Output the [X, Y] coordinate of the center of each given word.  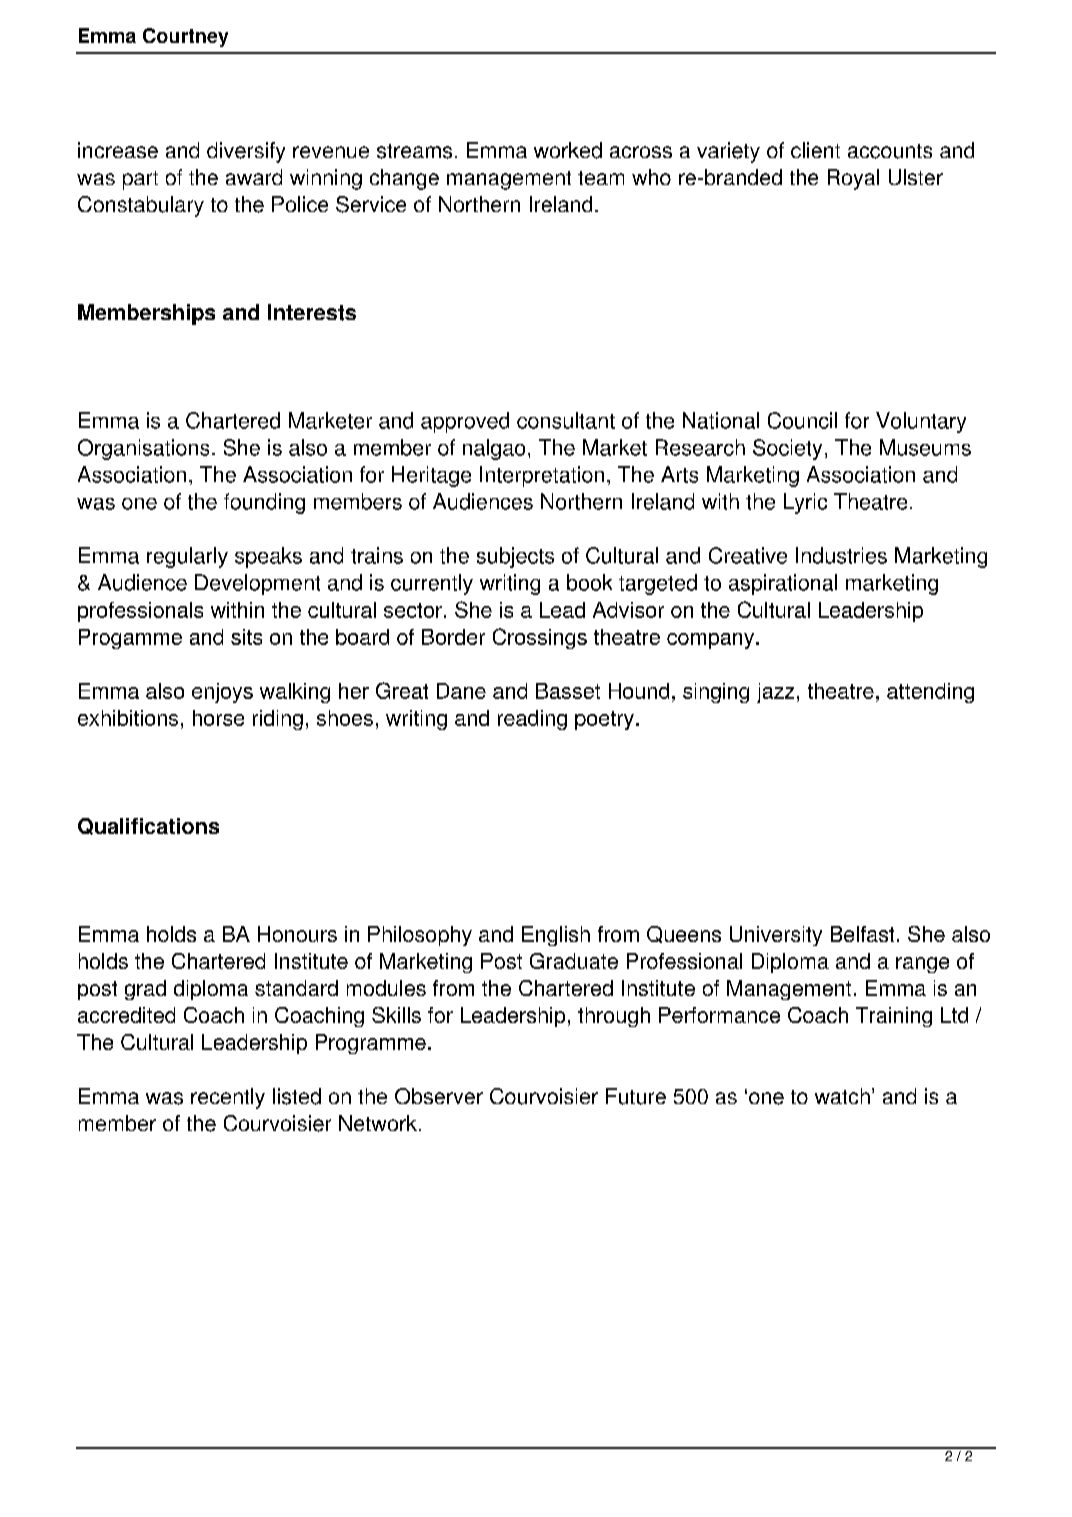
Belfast [862, 934]
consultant [566, 420]
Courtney [185, 37]
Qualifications [148, 826]
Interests [312, 312]
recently [228, 1098]
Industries [841, 555]
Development [257, 584]
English [556, 936]
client [815, 150]
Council [802, 420]
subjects [515, 557]
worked [568, 150]
